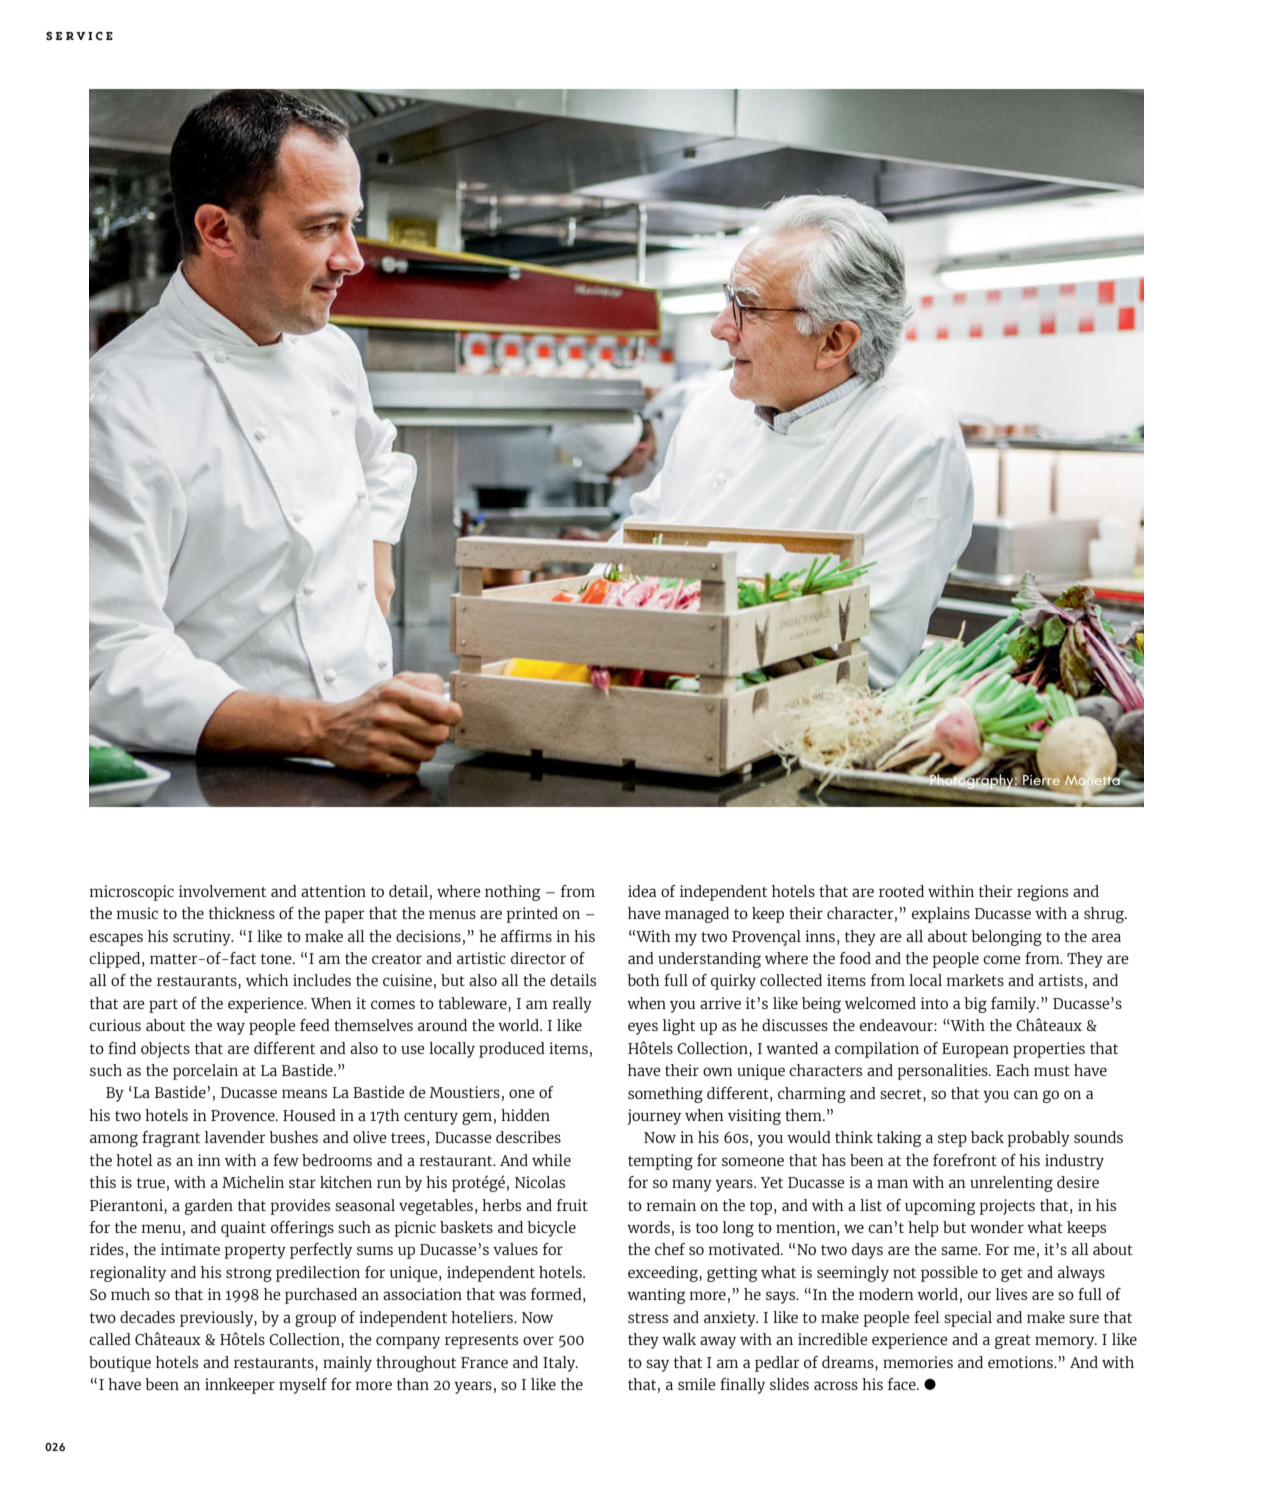  I want to click on involvement, so click(222, 891).
